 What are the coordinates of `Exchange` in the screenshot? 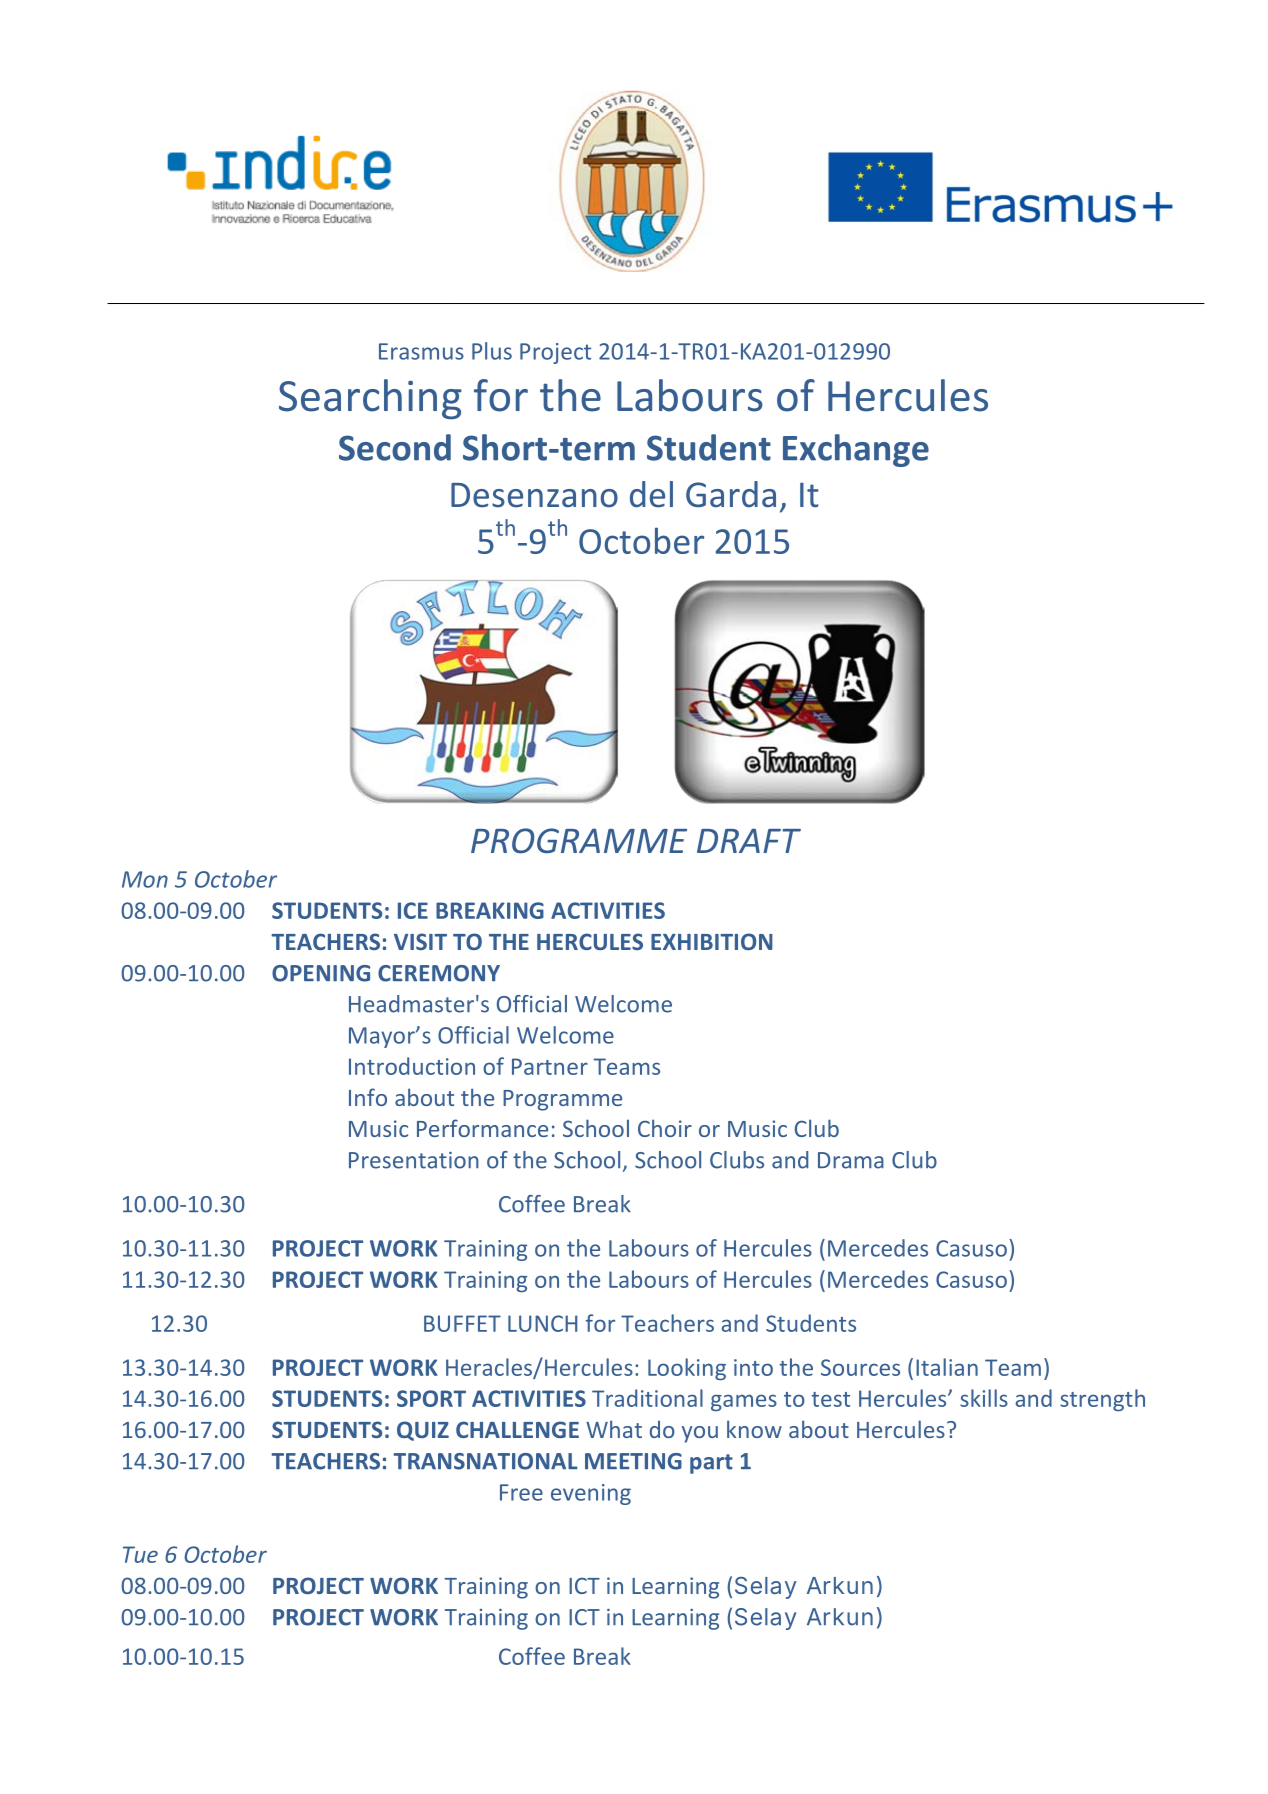 It's located at (856, 450).
